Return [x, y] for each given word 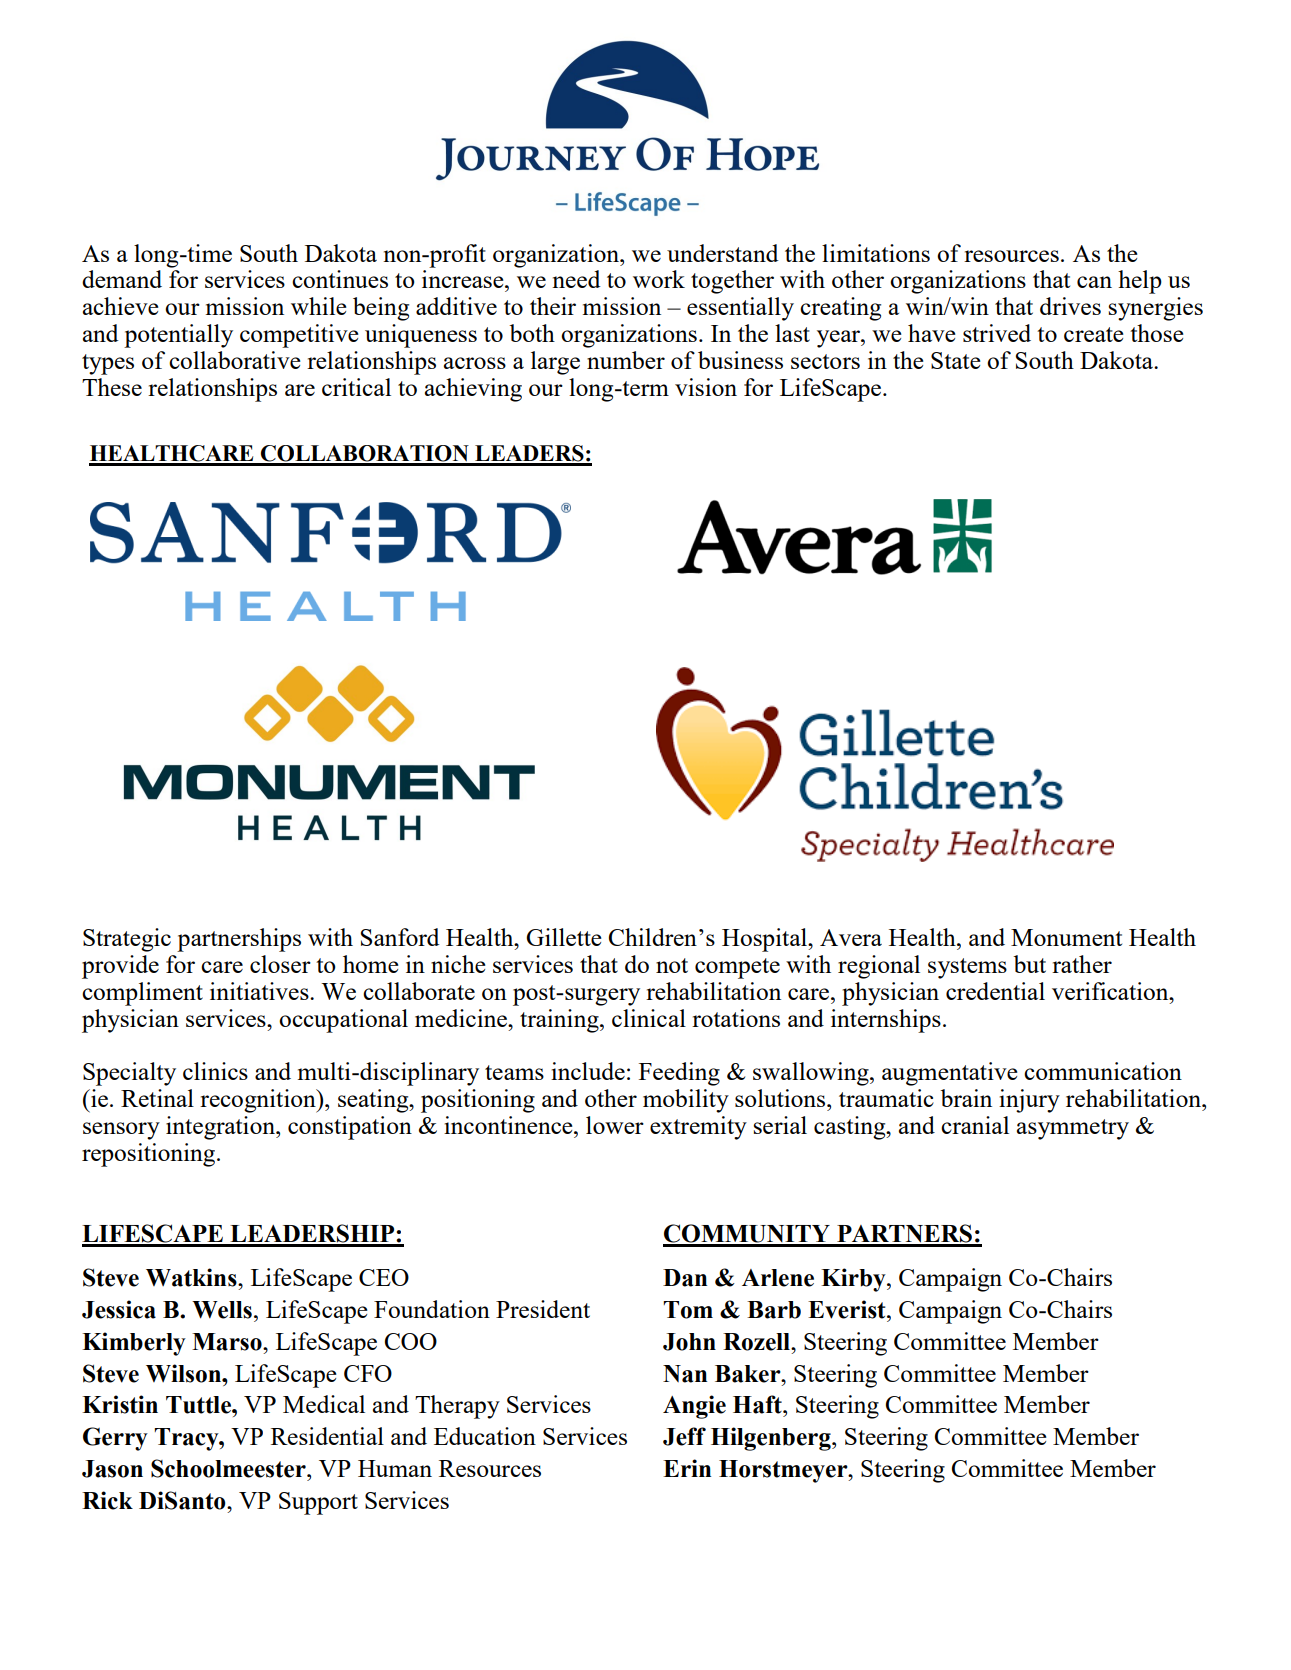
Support [318, 1503]
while [319, 306]
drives [1070, 306]
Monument [1066, 937]
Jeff [684, 1436]
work [659, 279]
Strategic [127, 940]
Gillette [564, 937]
